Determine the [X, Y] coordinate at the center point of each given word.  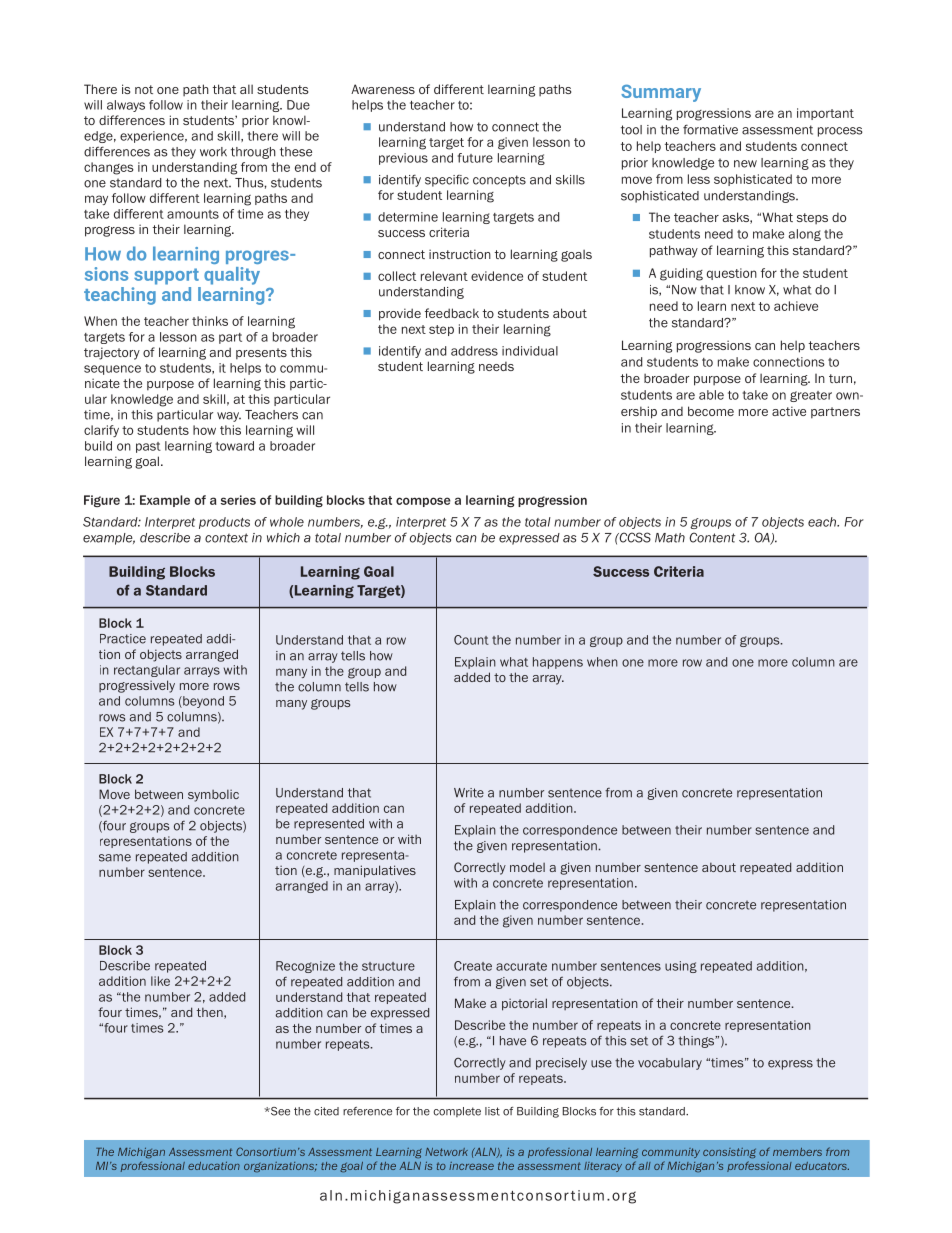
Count [471, 640]
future [475, 158]
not [144, 89]
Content [712, 537]
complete [457, 1112]
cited [326, 1111]
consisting [729, 1153]
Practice [123, 639]
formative [710, 129]
